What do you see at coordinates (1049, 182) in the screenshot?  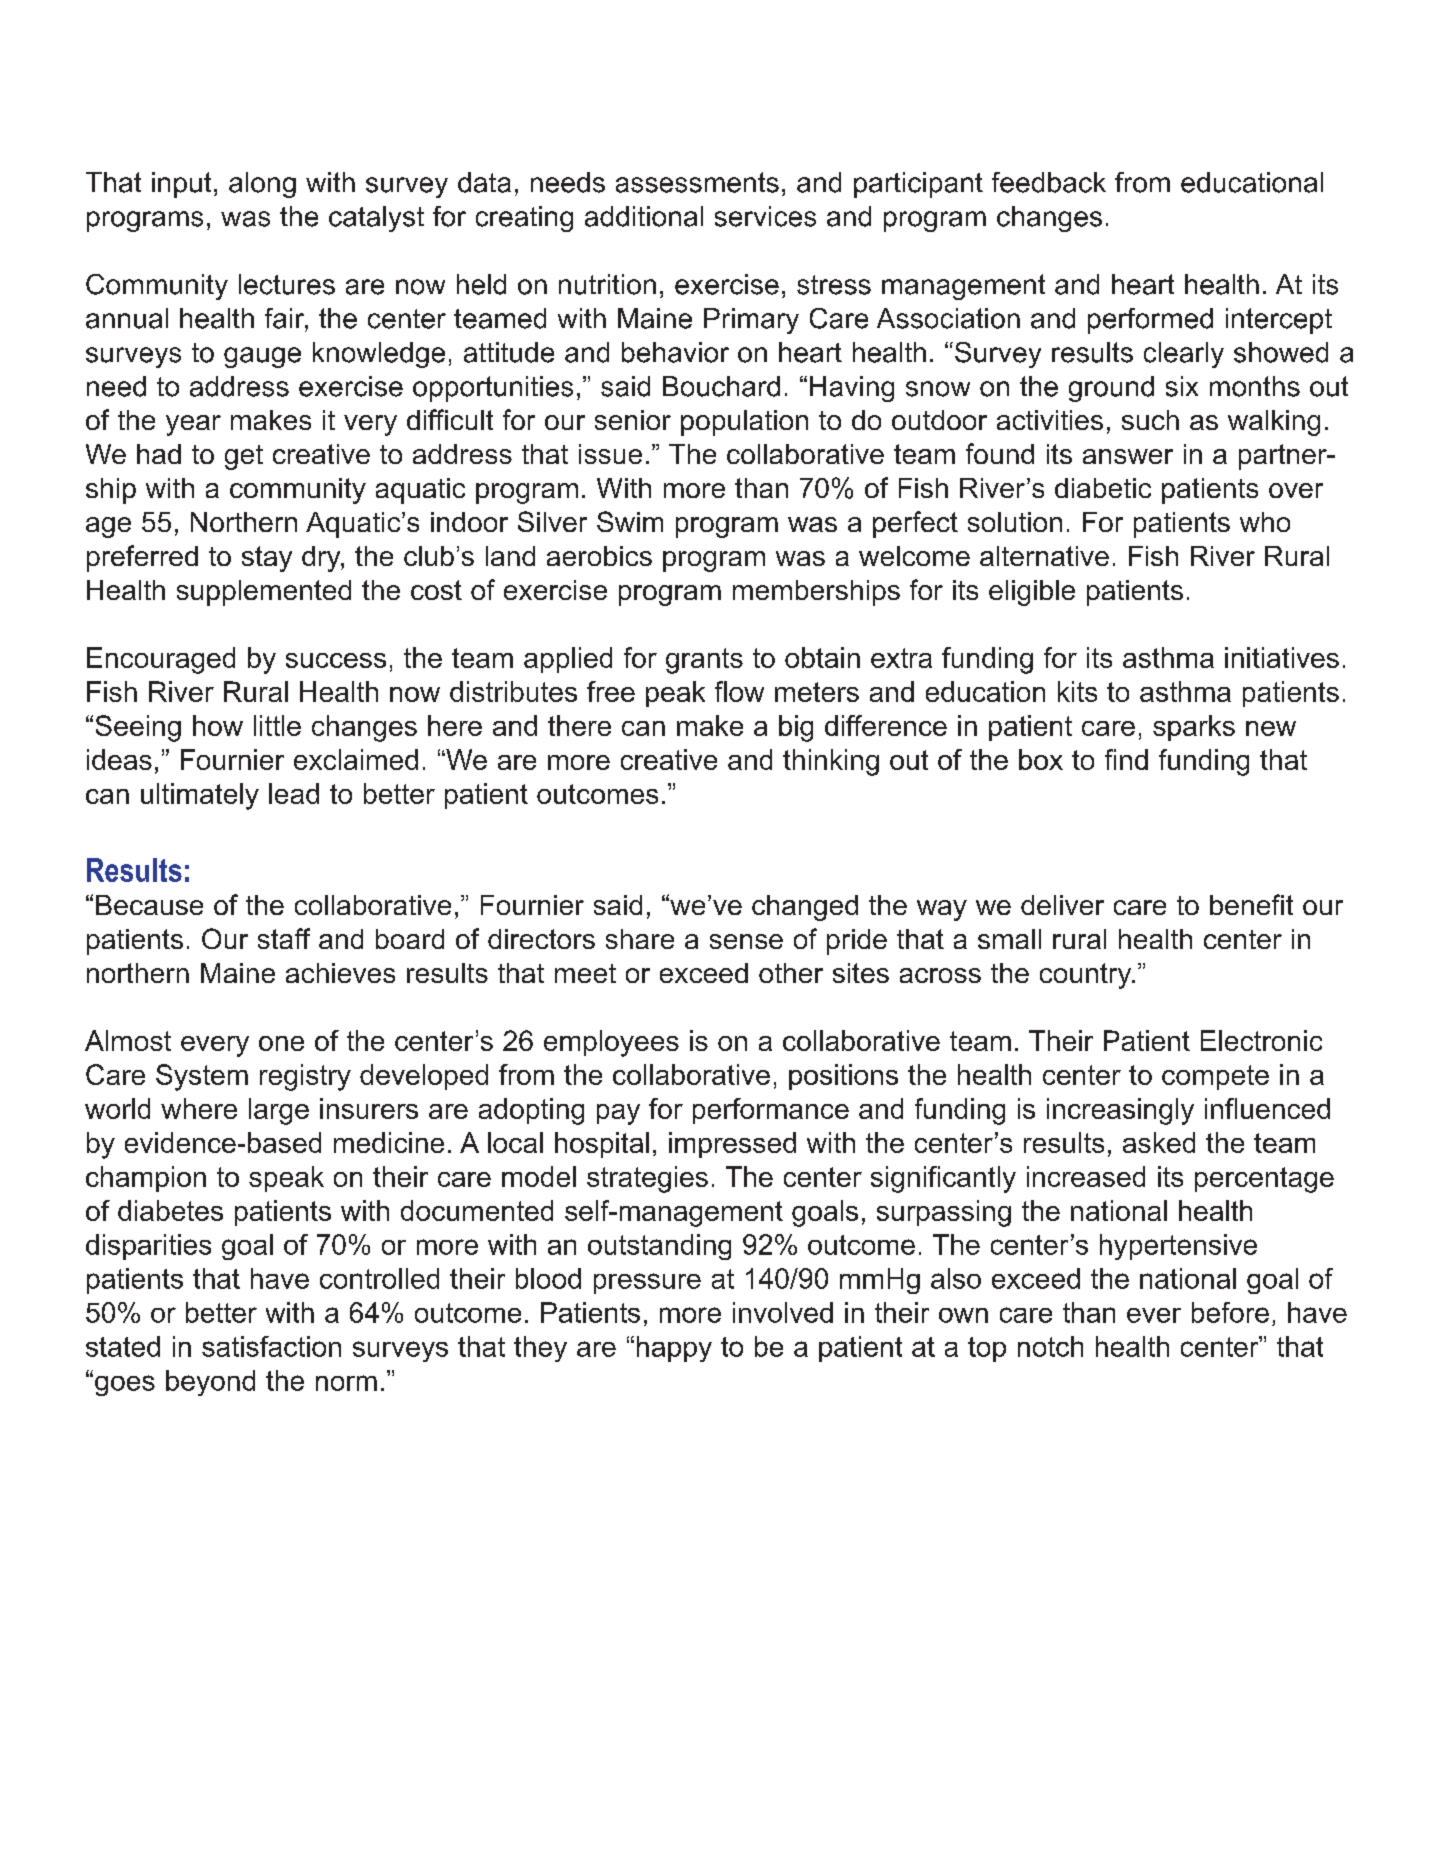 I see `feedback` at bounding box center [1049, 182].
